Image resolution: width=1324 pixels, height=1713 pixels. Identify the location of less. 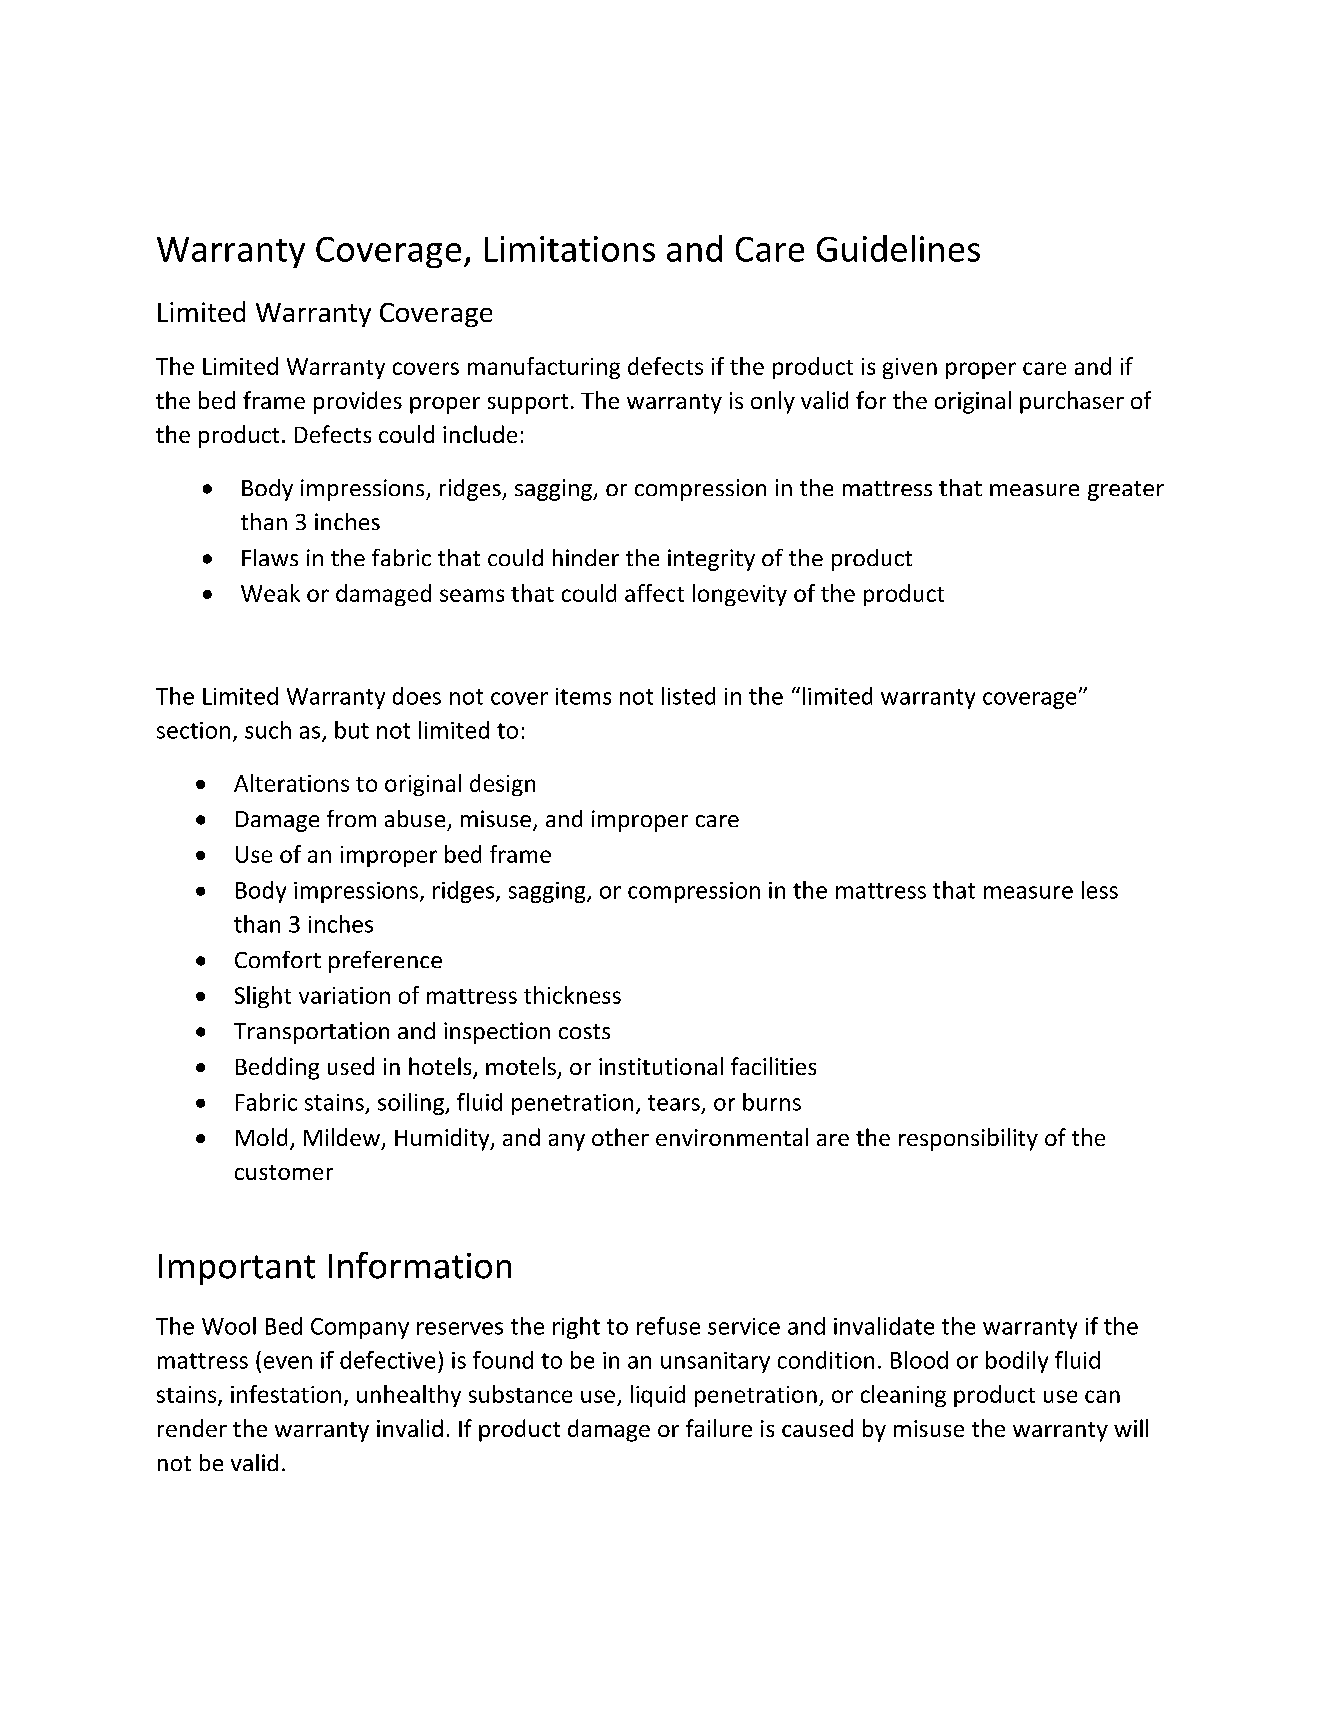
(1100, 890).
